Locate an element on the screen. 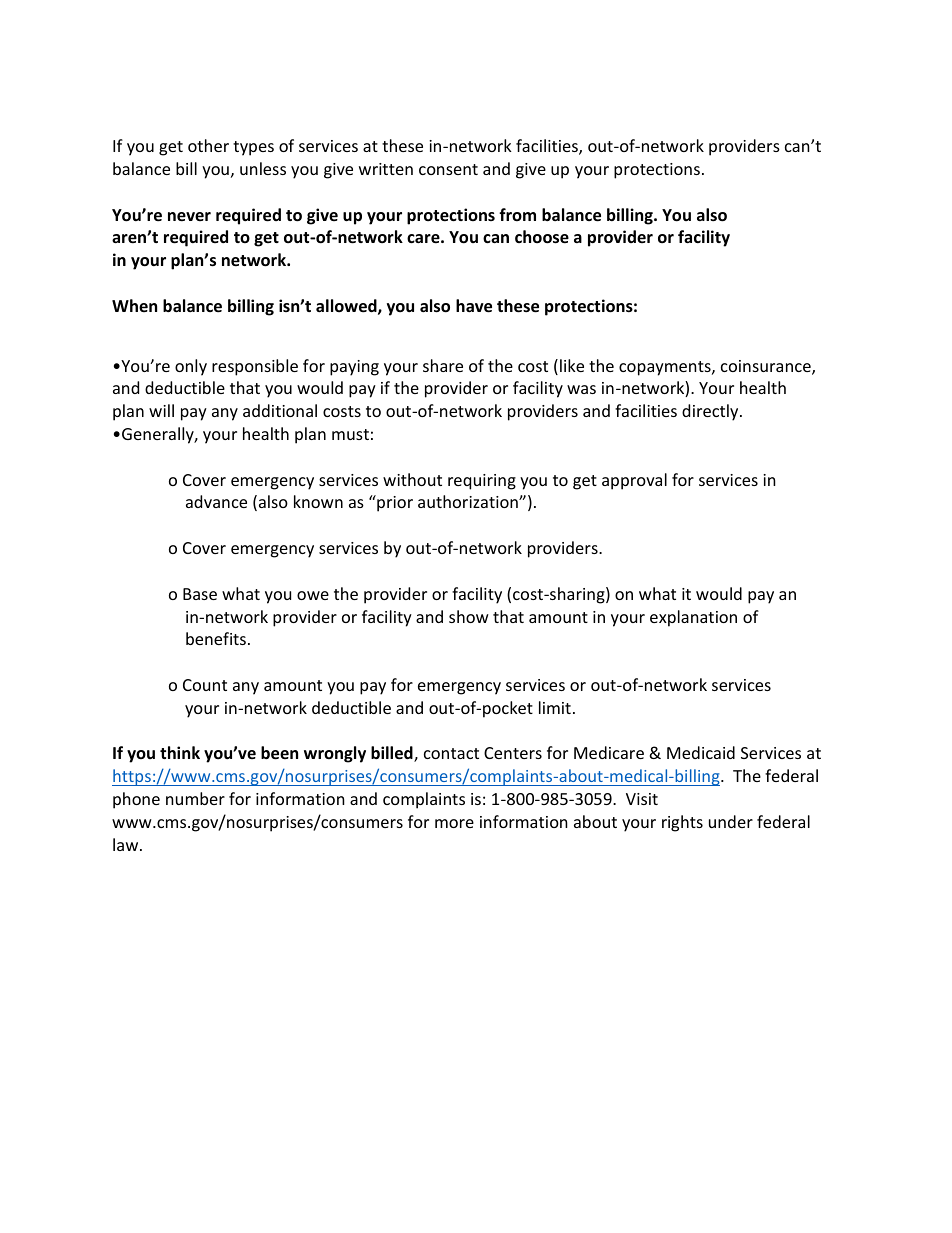 This screenshot has width=952, height=1233. other is located at coordinates (208, 145).
